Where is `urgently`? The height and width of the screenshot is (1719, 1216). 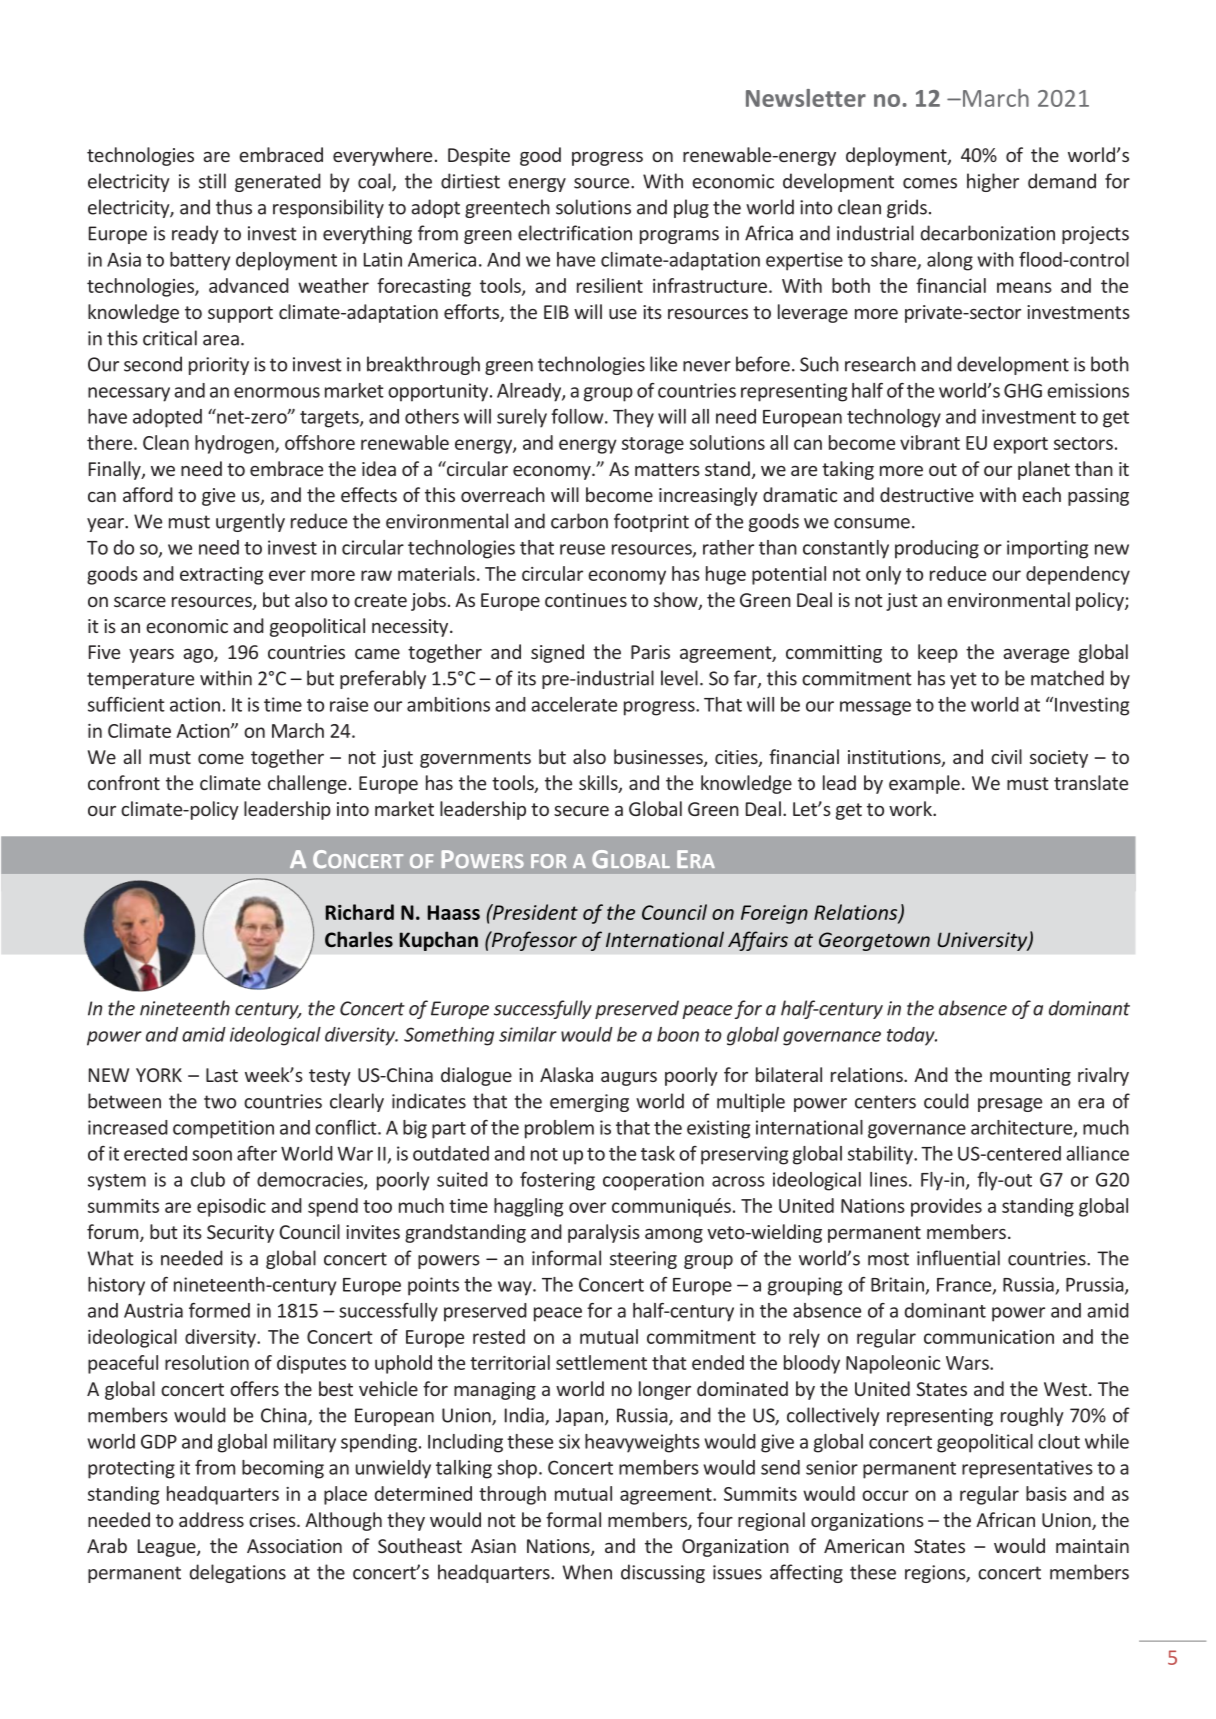 urgently is located at coordinates (250, 522).
